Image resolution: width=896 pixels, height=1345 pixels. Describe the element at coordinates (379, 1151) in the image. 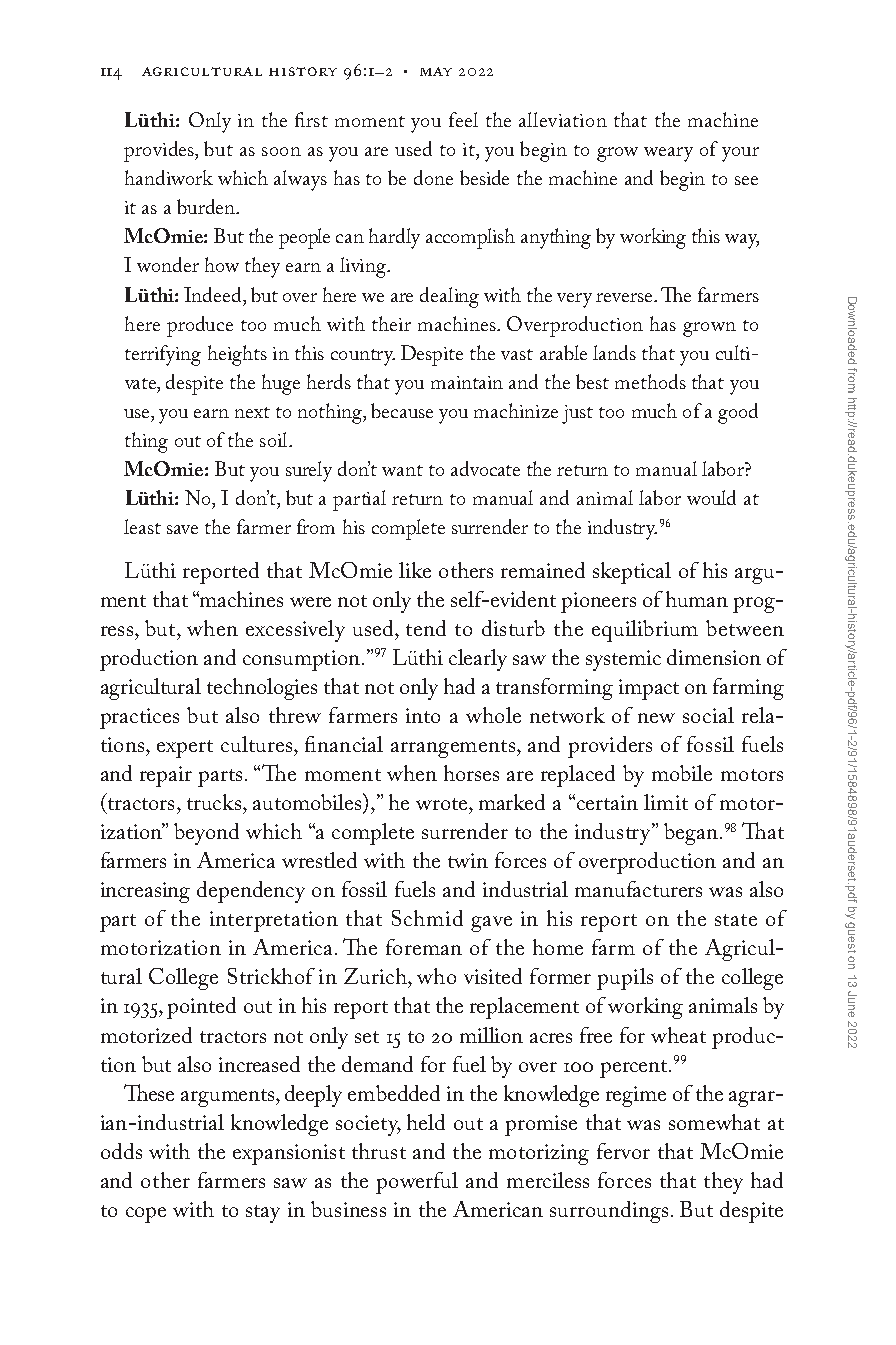

I see `thrust` at that location.
